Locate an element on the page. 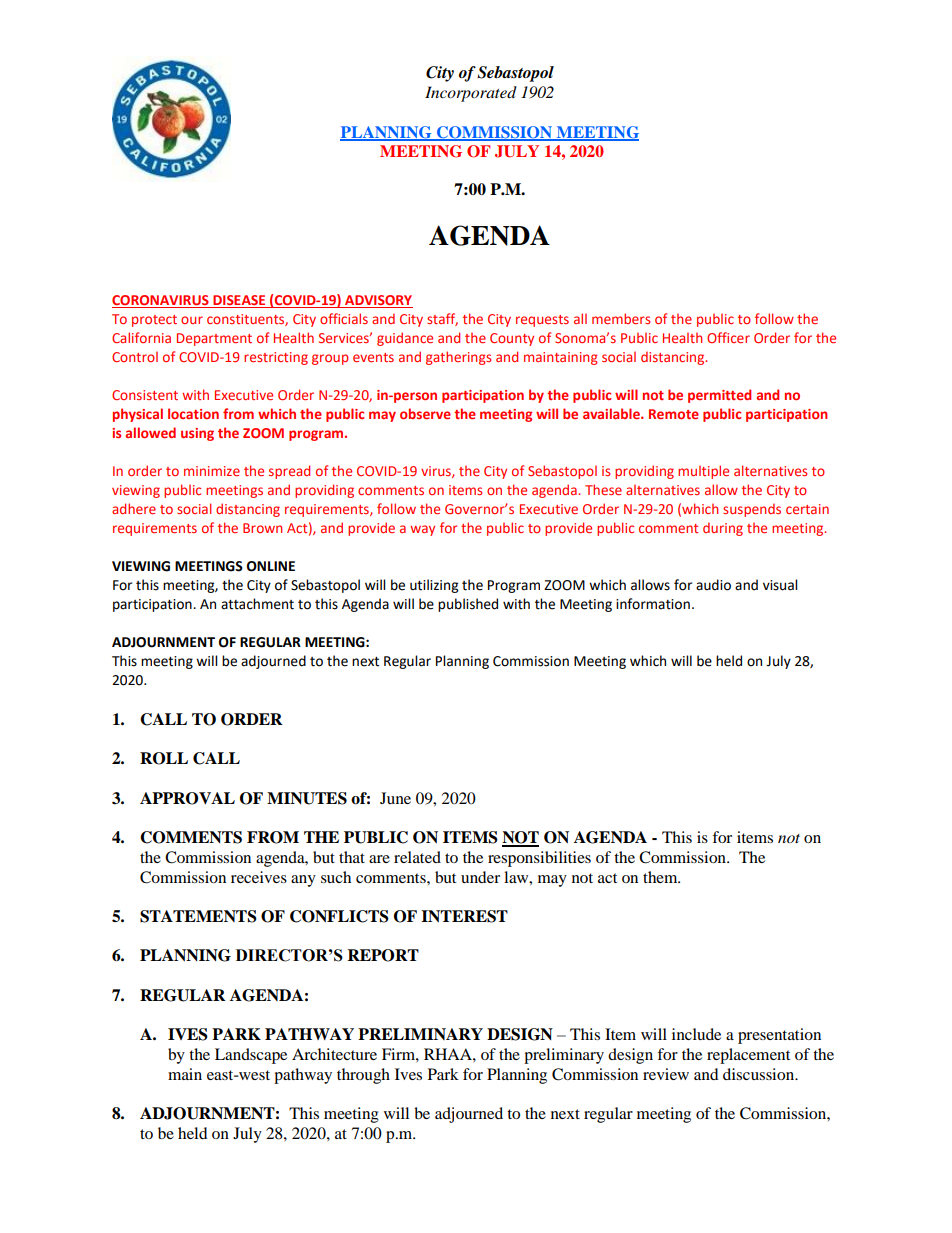 The width and height of the image is (952, 1233). attachment is located at coordinates (257, 604).
